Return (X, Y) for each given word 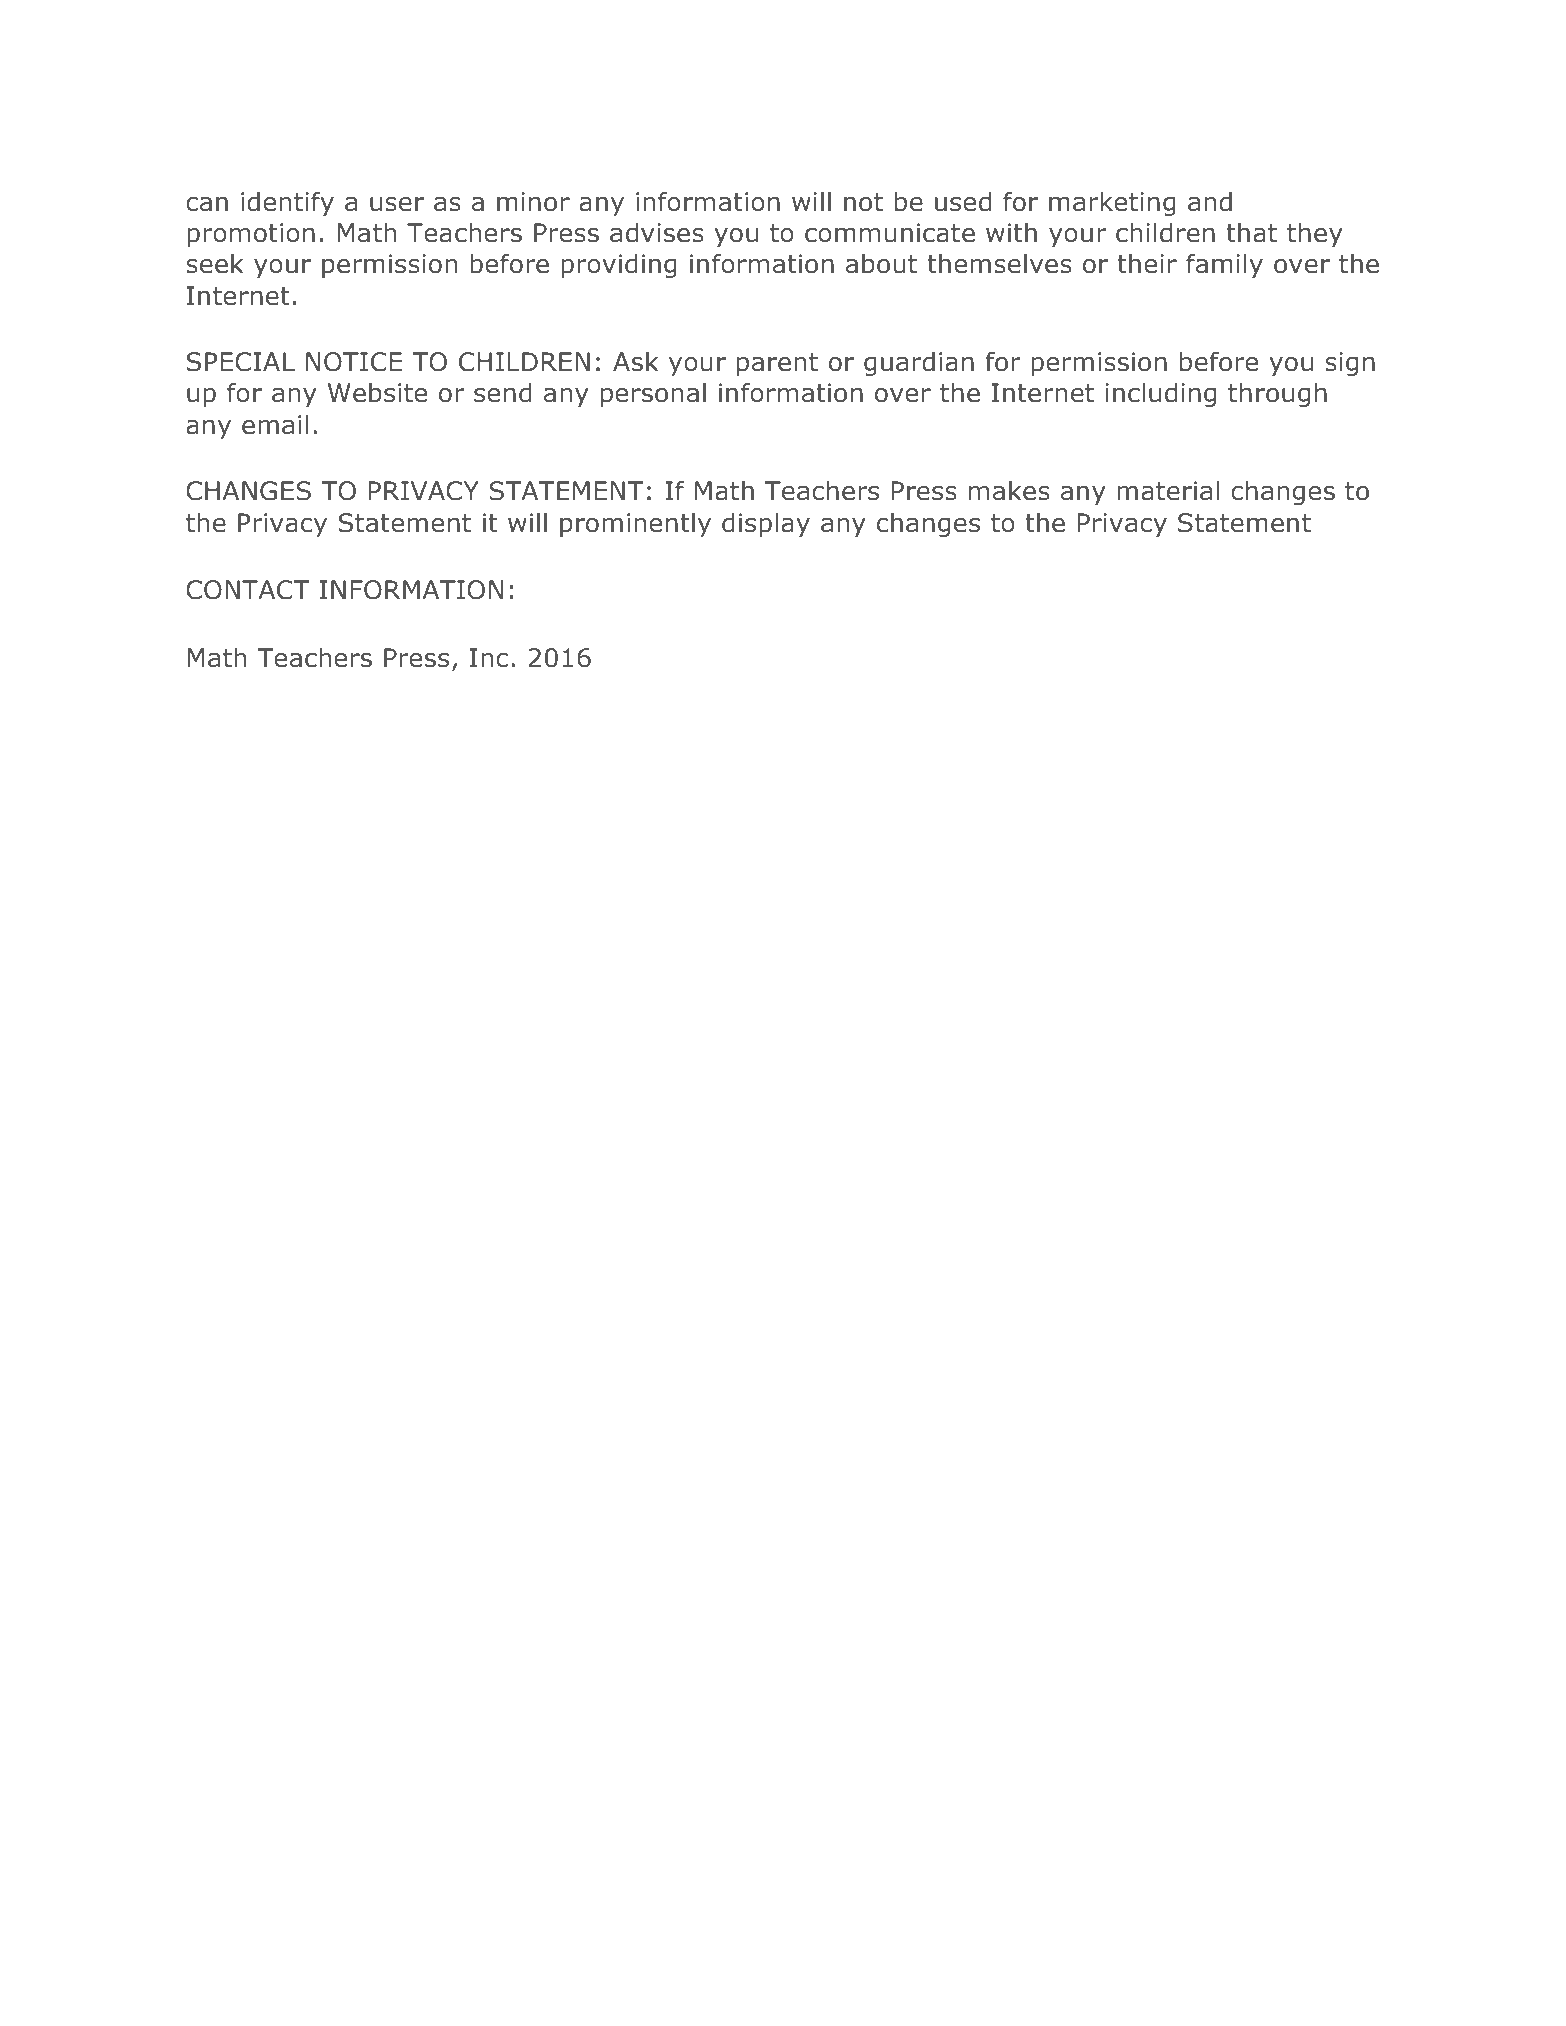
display (766, 524)
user (397, 204)
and (1210, 201)
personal (653, 394)
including (1160, 394)
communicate (890, 233)
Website (377, 392)
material (1168, 490)
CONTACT (248, 590)
